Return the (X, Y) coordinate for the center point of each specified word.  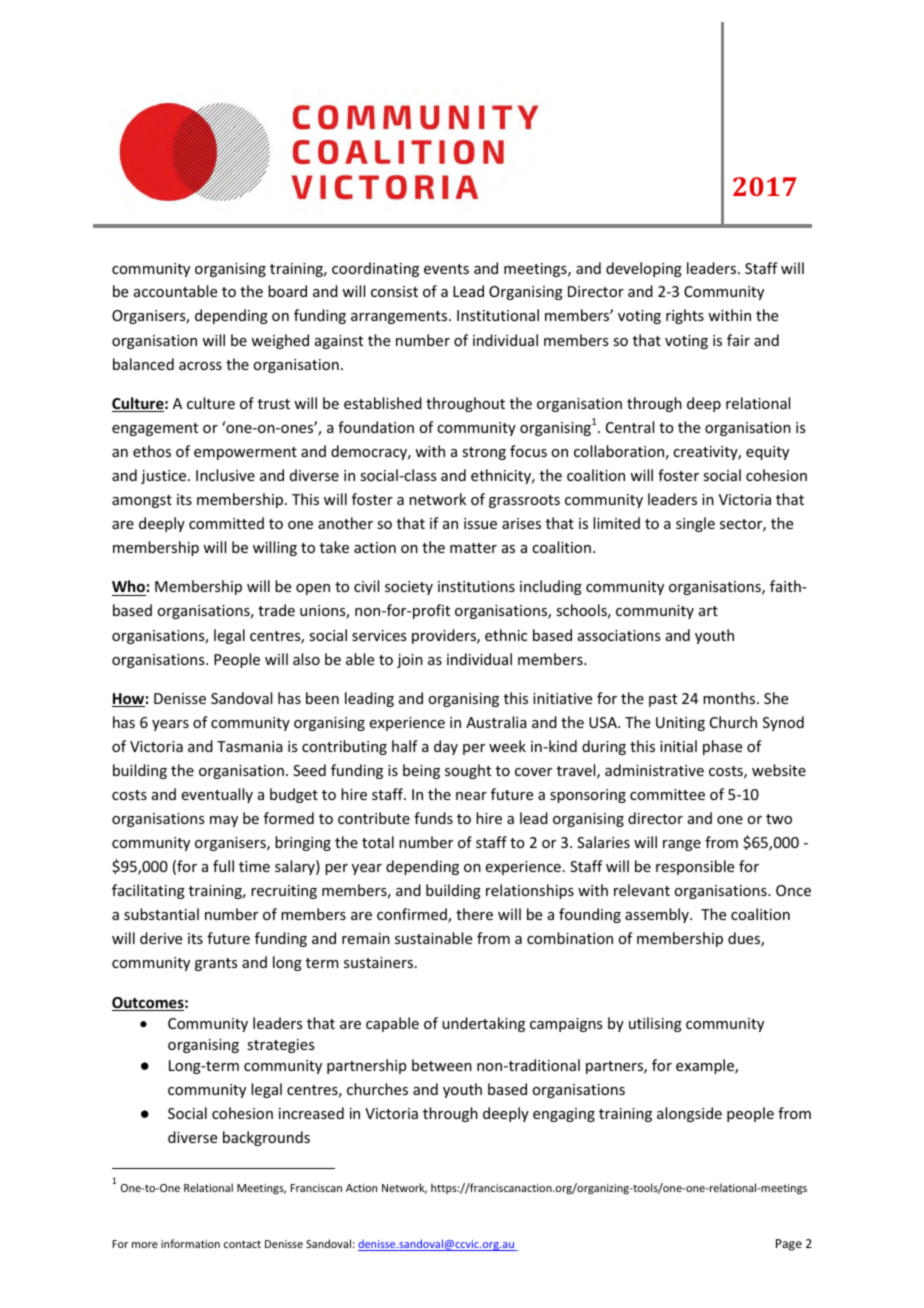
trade (276, 610)
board (287, 291)
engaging (564, 1115)
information (190, 1243)
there (474, 914)
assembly (658, 915)
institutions (476, 586)
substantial (161, 914)
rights (685, 316)
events (446, 269)
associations (619, 635)
